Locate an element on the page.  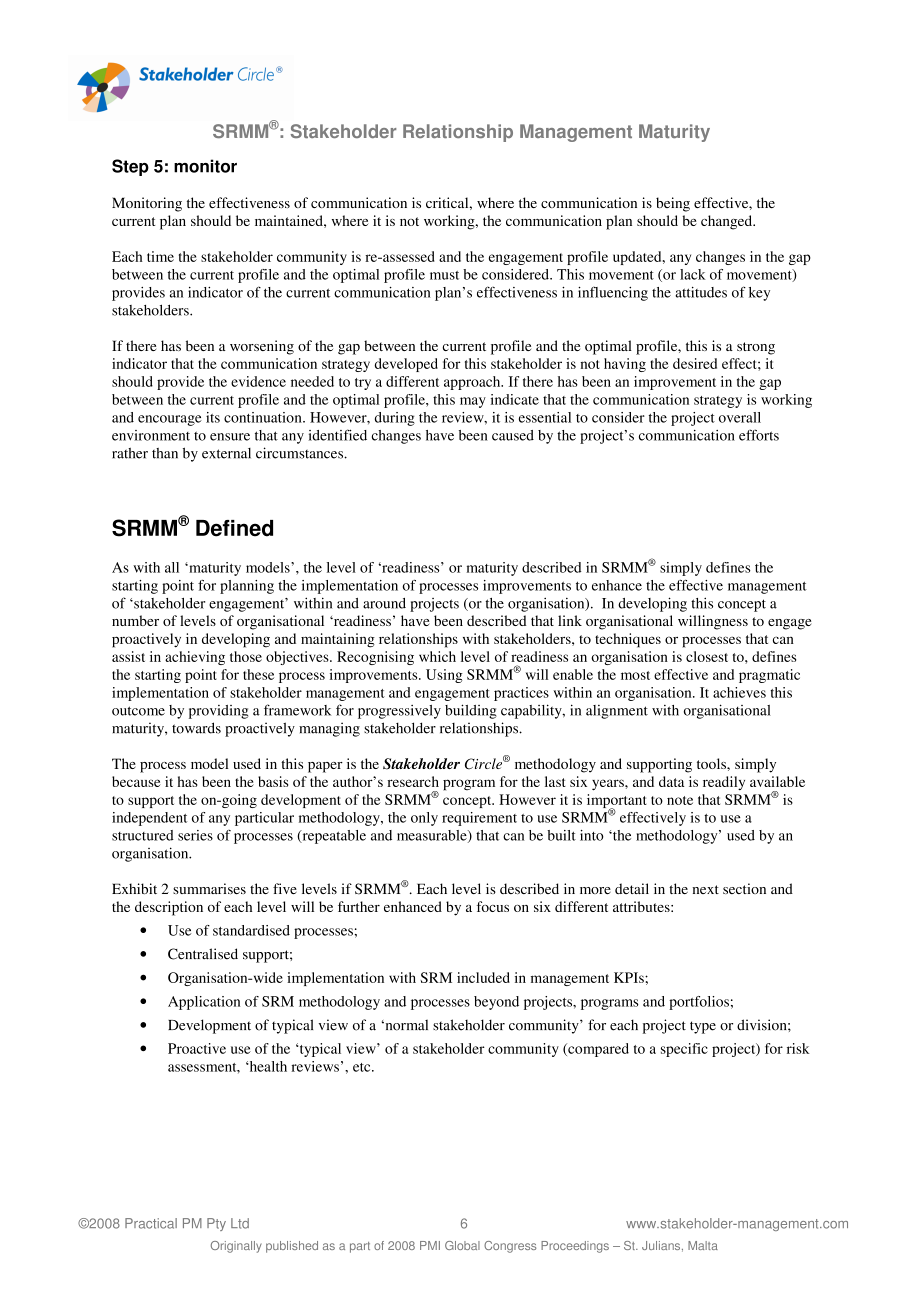
portfolios is located at coordinates (699, 1003).
